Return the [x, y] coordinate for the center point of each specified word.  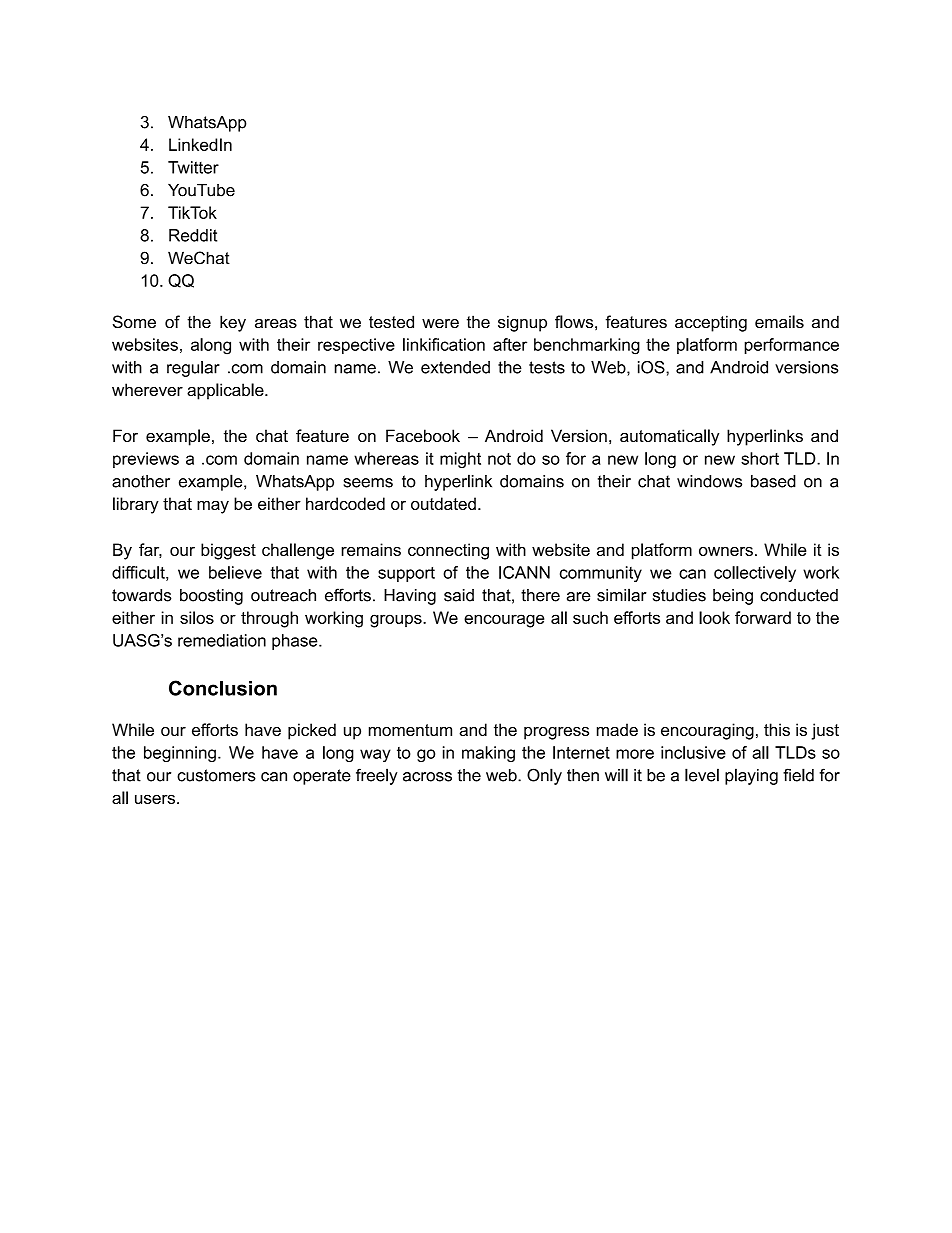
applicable [226, 391]
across [427, 777]
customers [216, 775]
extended [455, 367]
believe [235, 572]
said [459, 595]
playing [751, 776]
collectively [755, 574]
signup [522, 323]
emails [779, 322]
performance [791, 346]
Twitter [193, 167]
